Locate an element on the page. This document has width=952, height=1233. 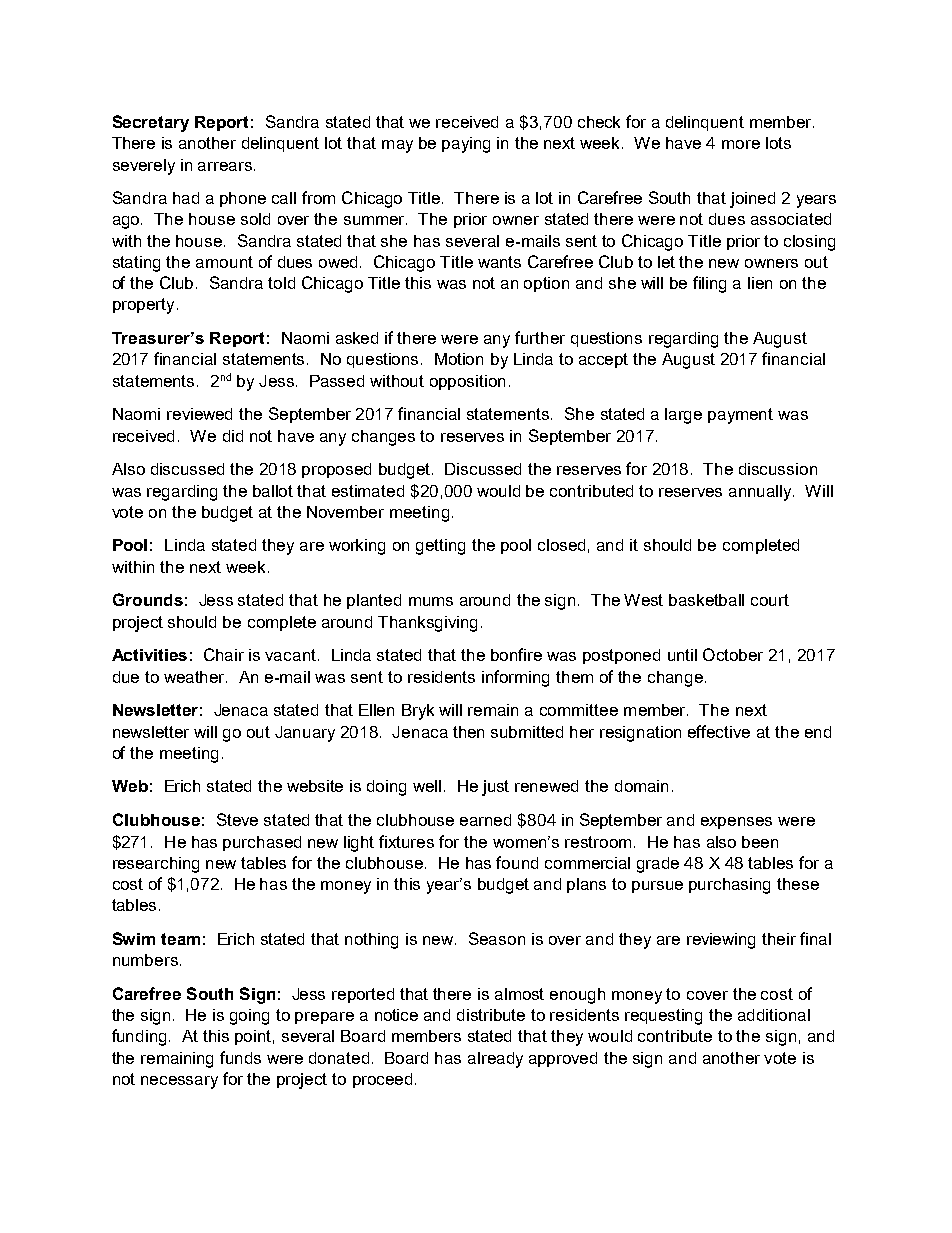
more is located at coordinates (741, 144).
